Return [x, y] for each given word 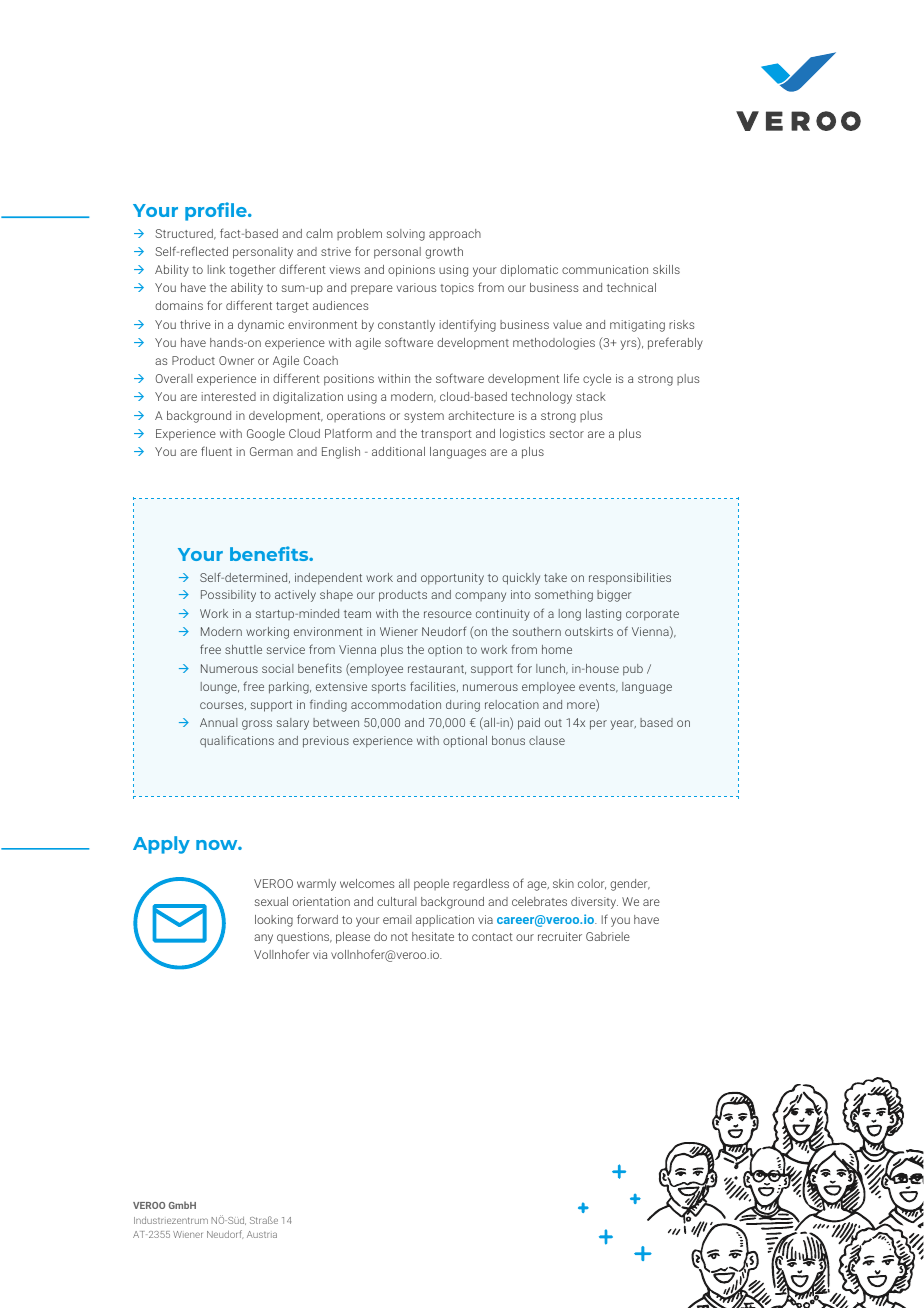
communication [605, 269]
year [623, 725]
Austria [262, 1234]
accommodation [396, 704]
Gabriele [608, 936]
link [216, 269]
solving [405, 235]
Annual [219, 722]
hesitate [433, 936]
